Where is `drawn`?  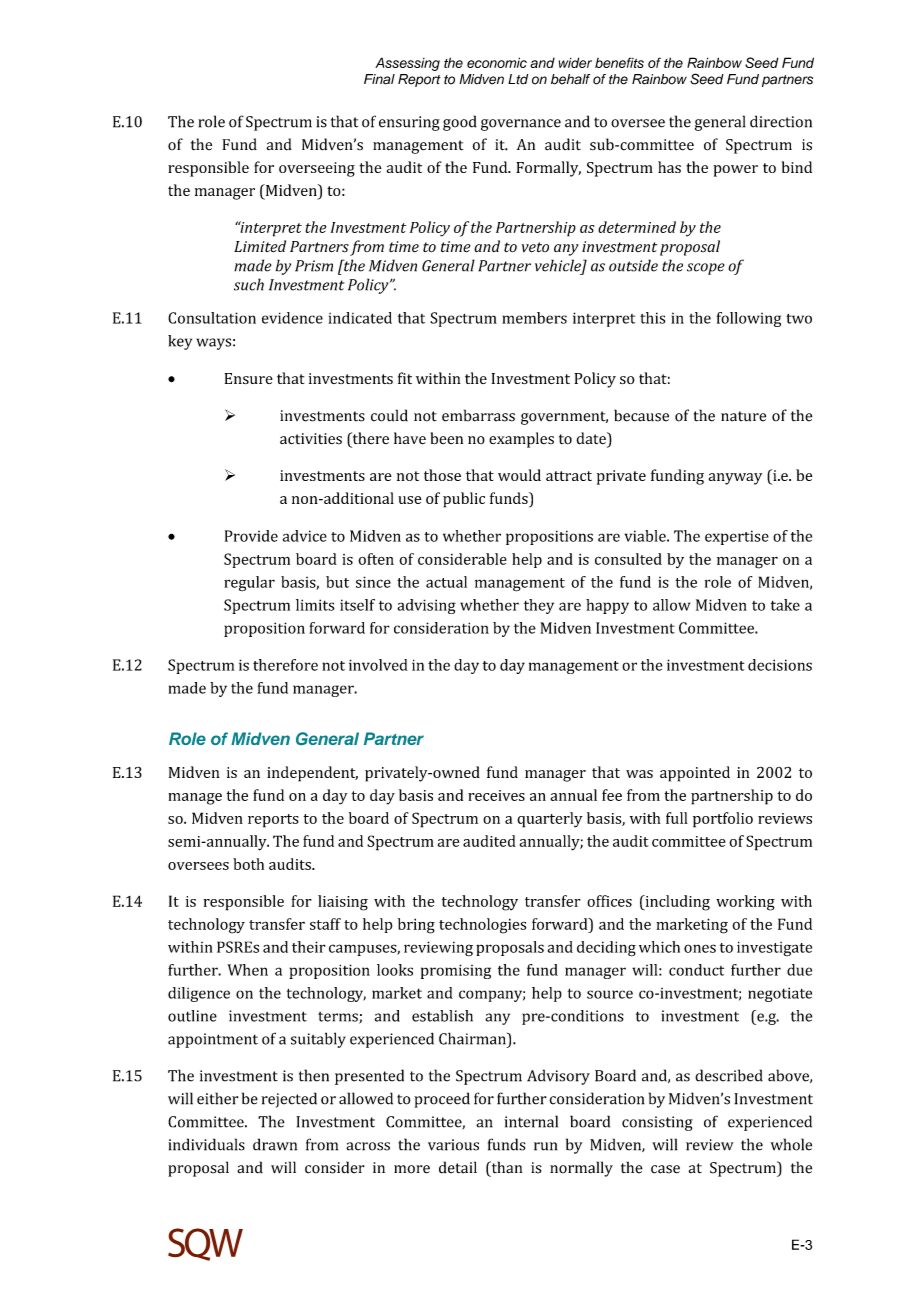 drawn is located at coordinates (275, 1144).
